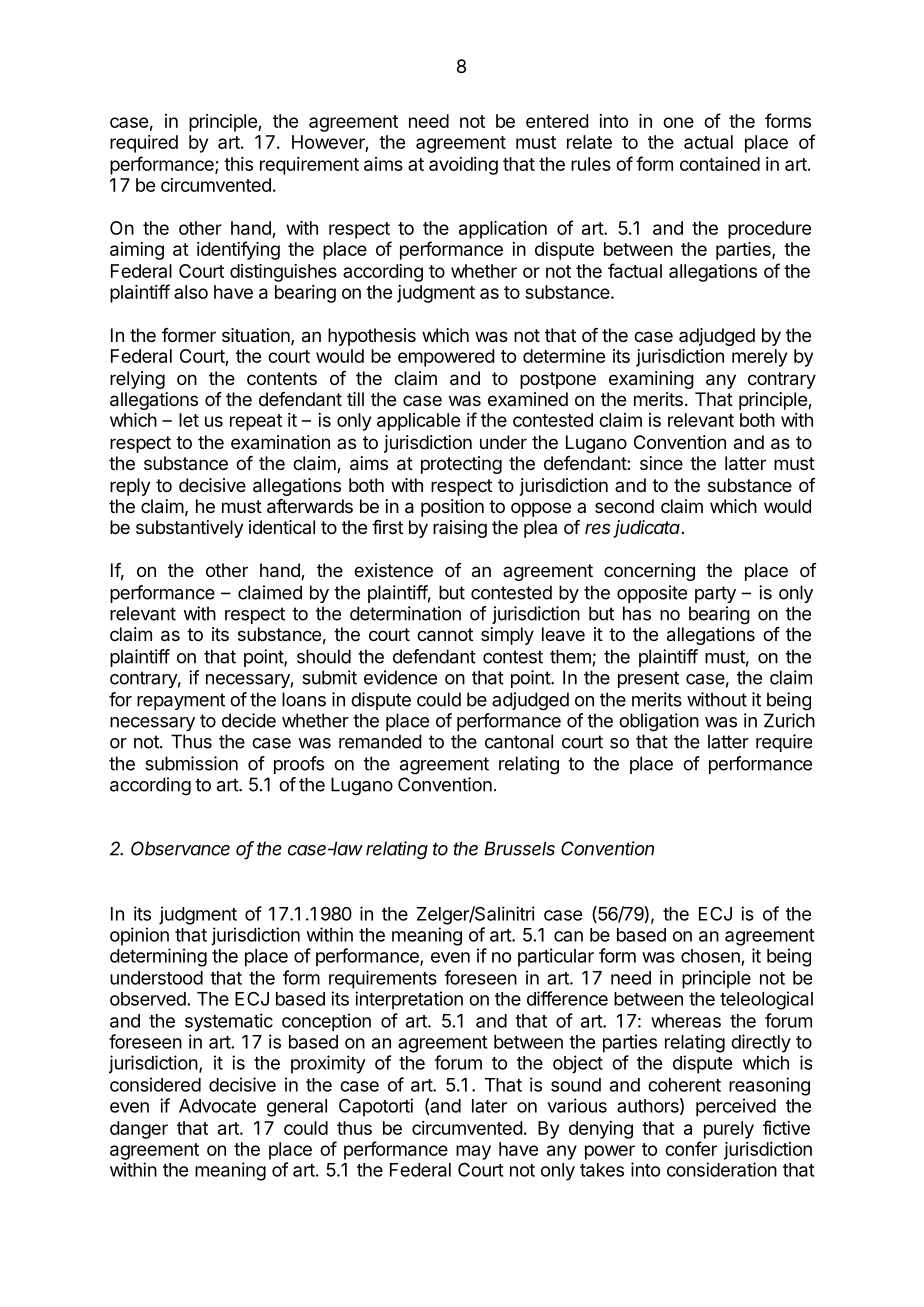 Image resolution: width=924 pixels, height=1307 pixels. Describe the element at coordinates (519, 848) in the screenshot. I see `Brussels` at that location.
